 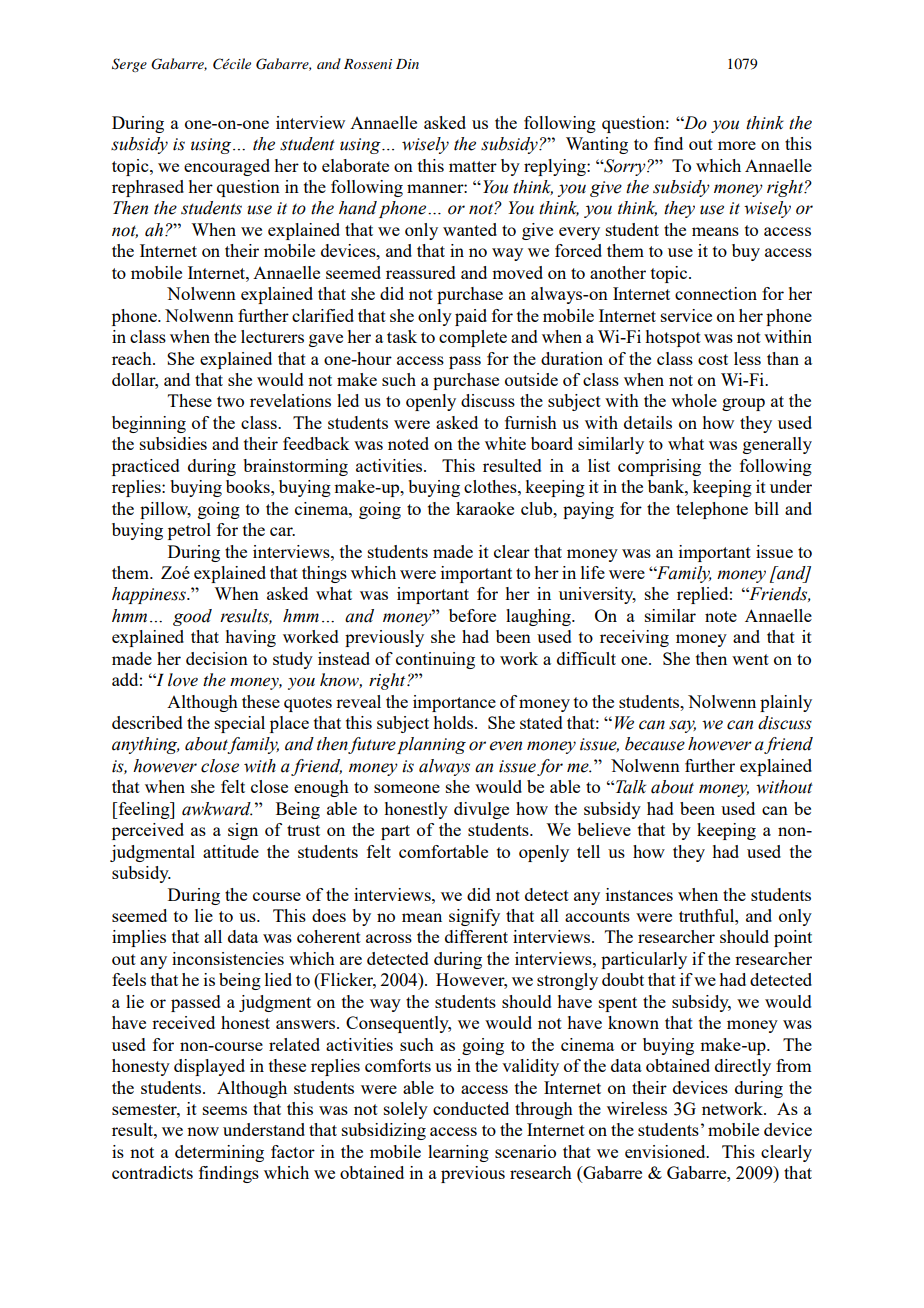 I want to click on encouraged, so click(x=227, y=167).
